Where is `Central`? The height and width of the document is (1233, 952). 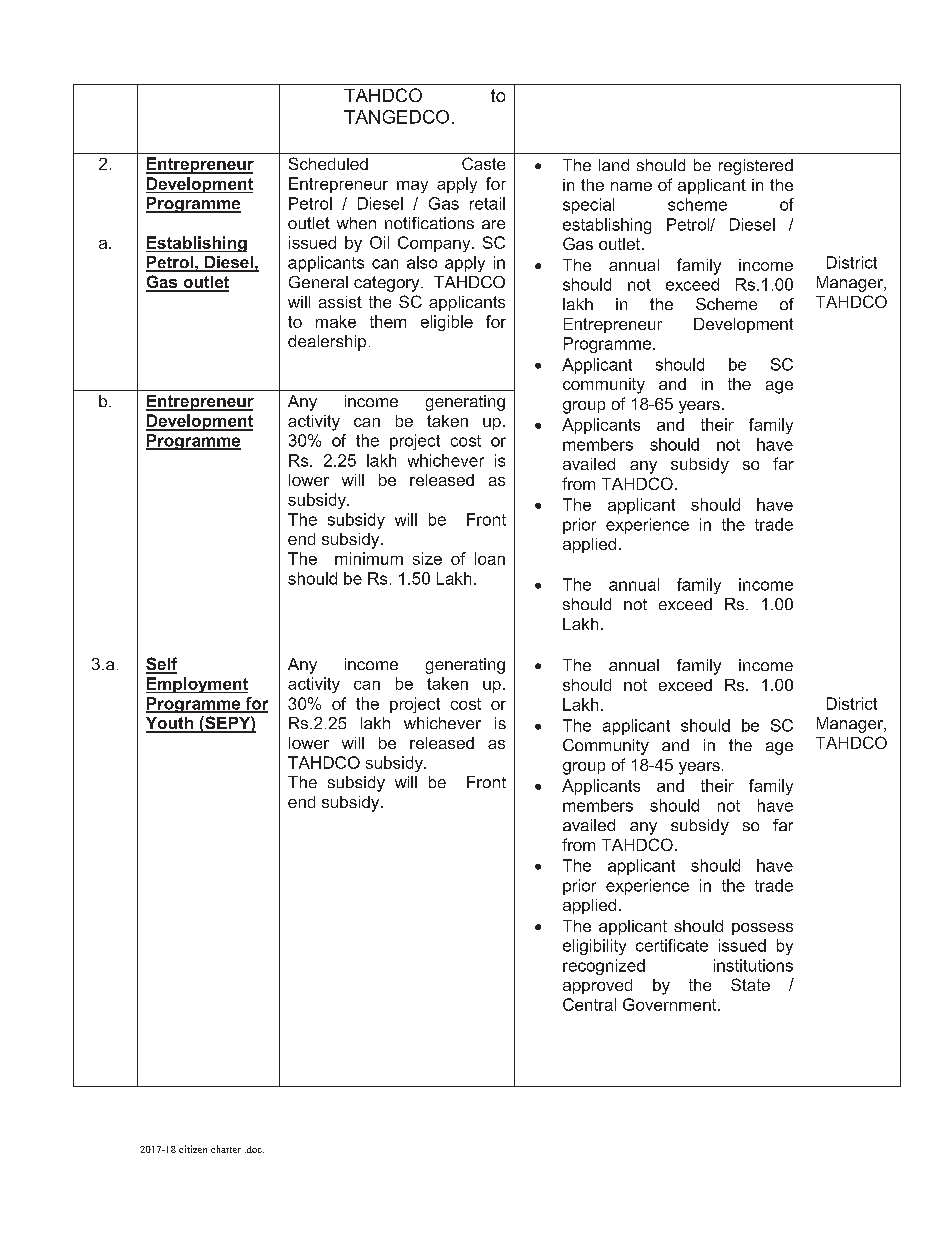 Central is located at coordinates (589, 1004).
